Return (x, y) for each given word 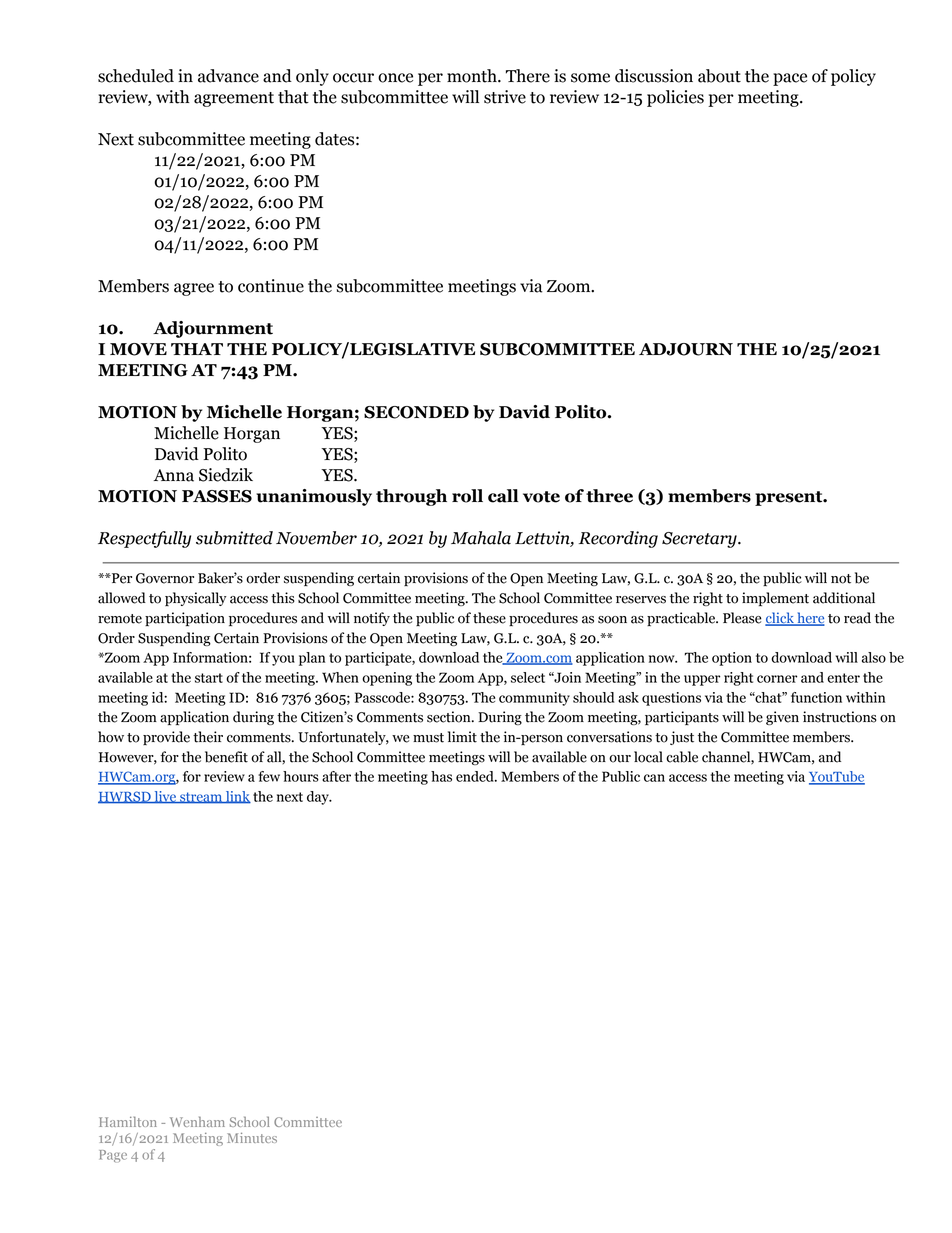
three (609, 496)
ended (476, 776)
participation (185, 619)
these (489, 618)
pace (790, 79)
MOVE (138, 349)
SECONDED (416, 412)
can (654, 778)
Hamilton (128, 1121)
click (780, 619)
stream (201, 798)
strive (505, 97)
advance (228, 76)
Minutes (252, 1138)
